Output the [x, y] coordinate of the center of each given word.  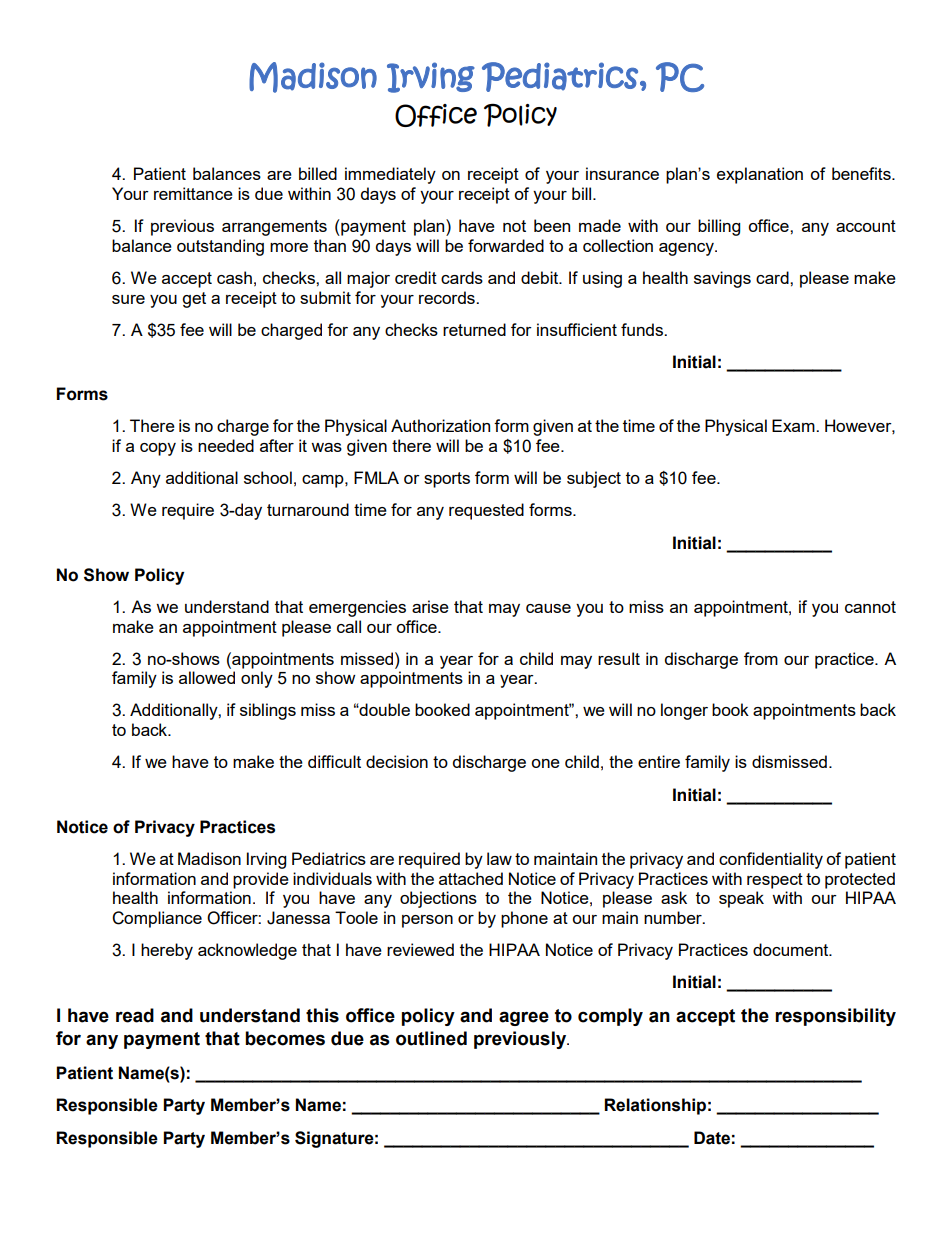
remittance [193, 193]
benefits [862, 173]
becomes [285, 1038]
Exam [794, 425]
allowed [207, 677]
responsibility [835, 1017]
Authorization [440, 425]
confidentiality [771, 860]
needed [226, 445]
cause [548, 608]
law [499, 858]
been [552, 225]
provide [261, 880]
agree [524, 1018]
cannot [870, 607]
